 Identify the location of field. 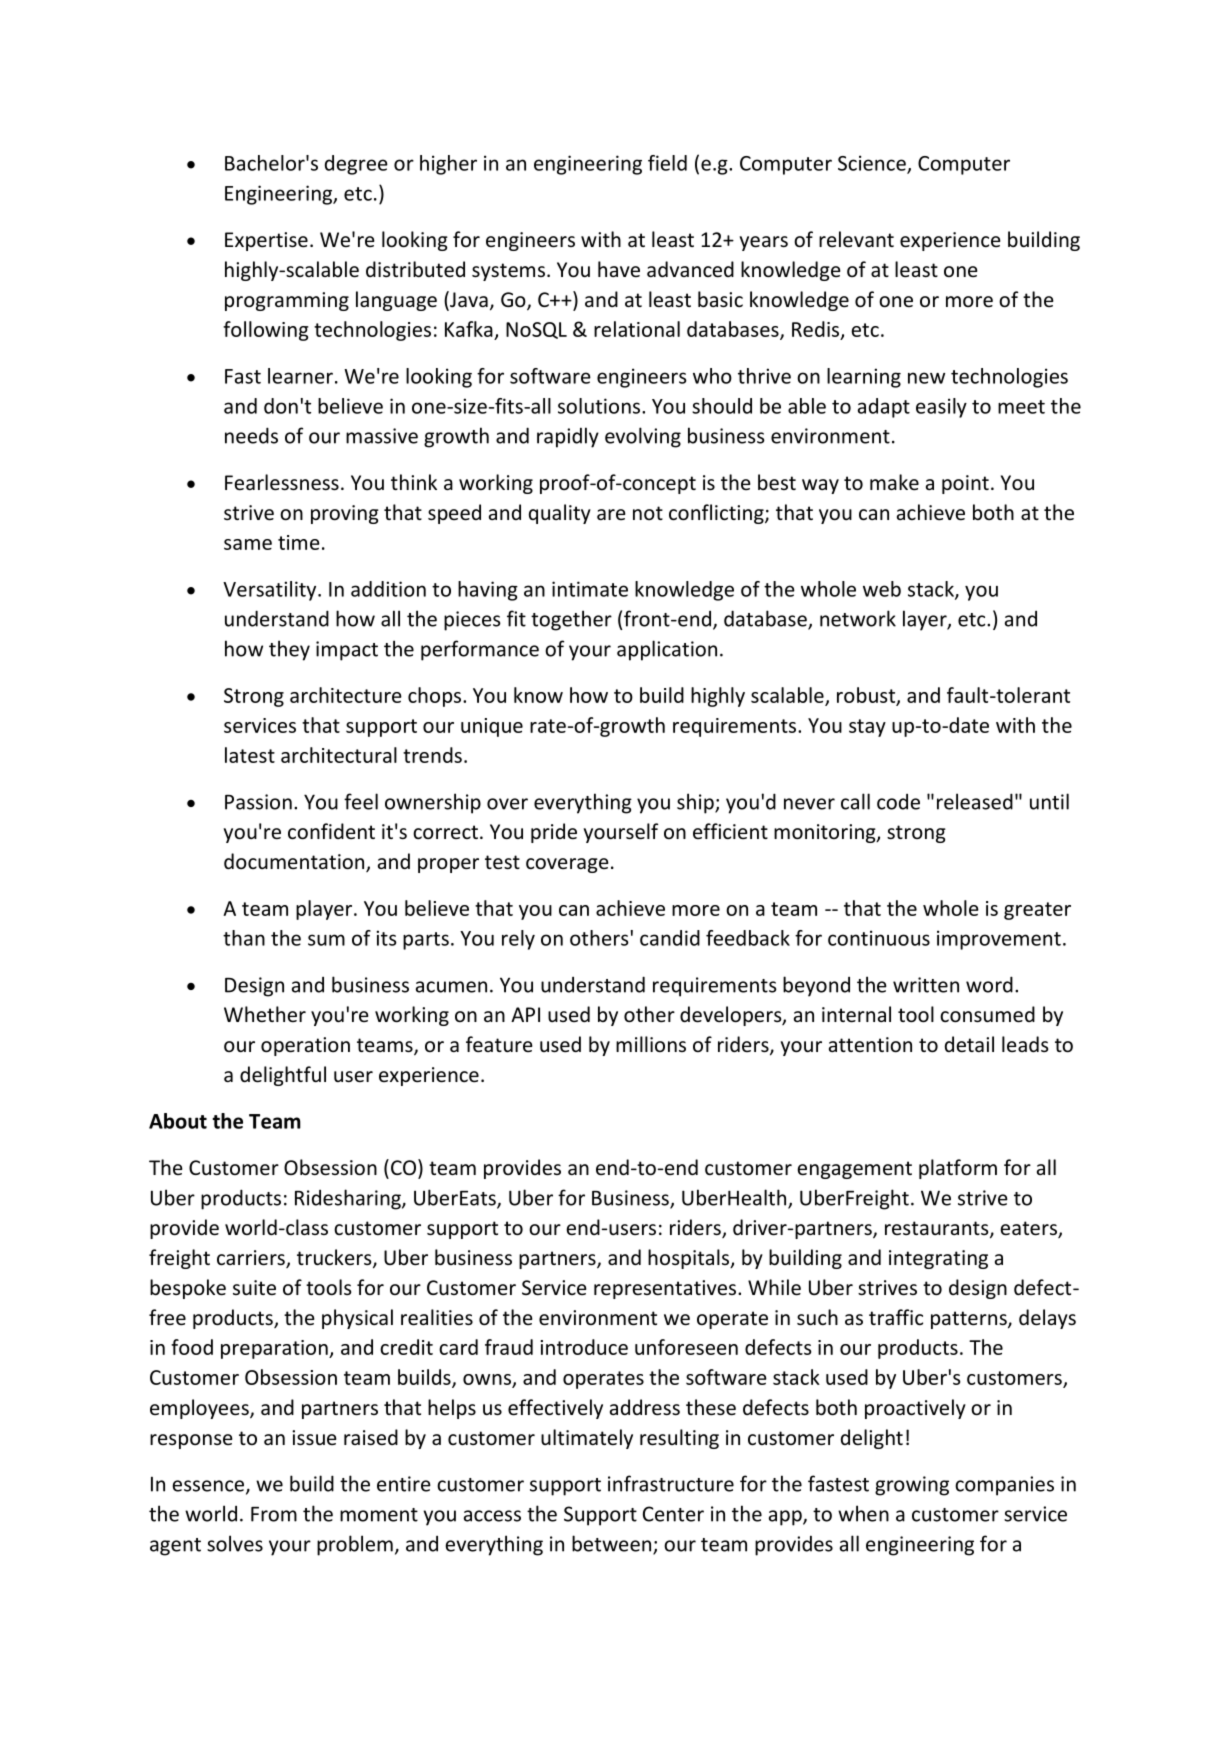
(667, 163).
